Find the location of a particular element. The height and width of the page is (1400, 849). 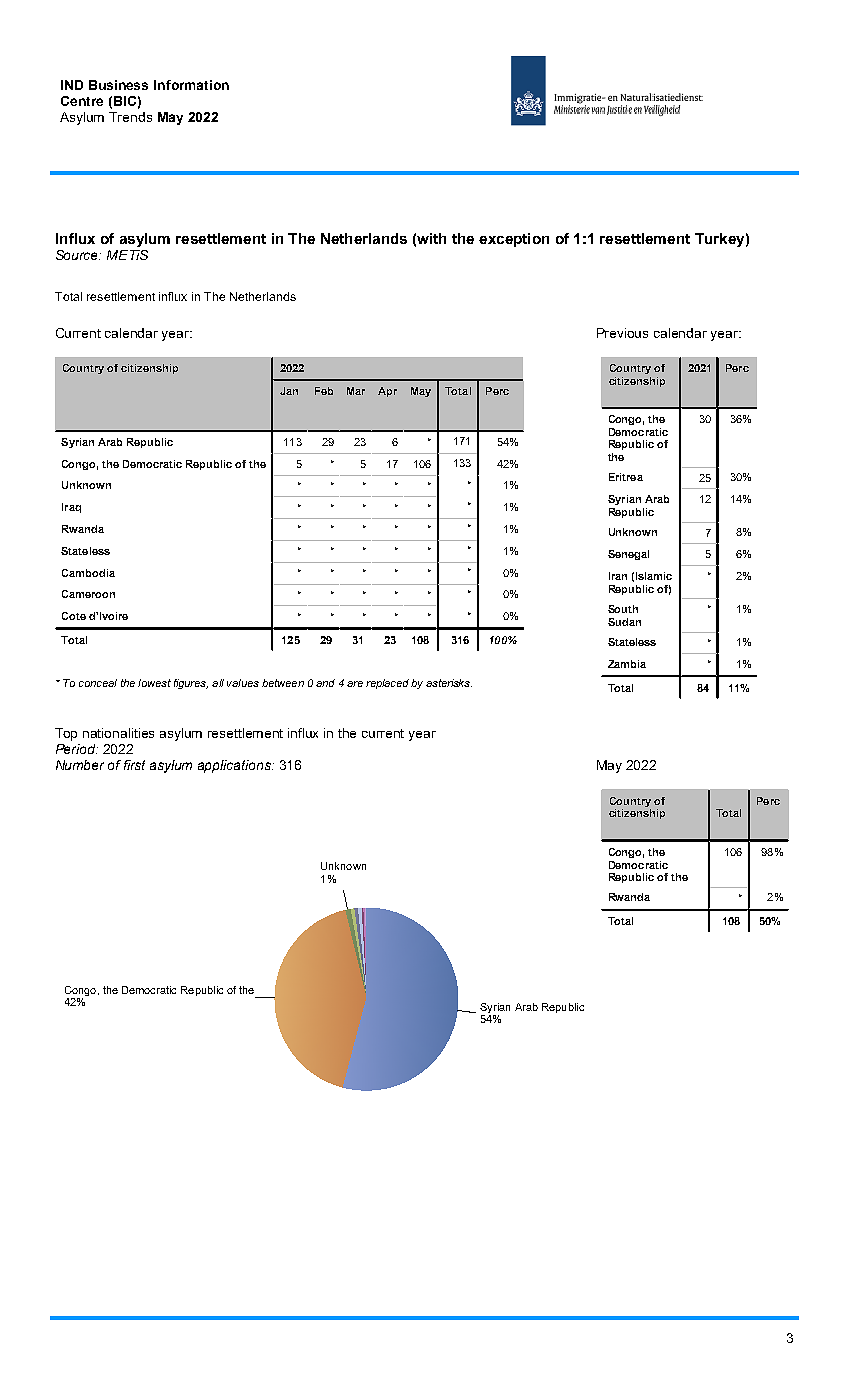

Source is located at coordinates (78, 255).
